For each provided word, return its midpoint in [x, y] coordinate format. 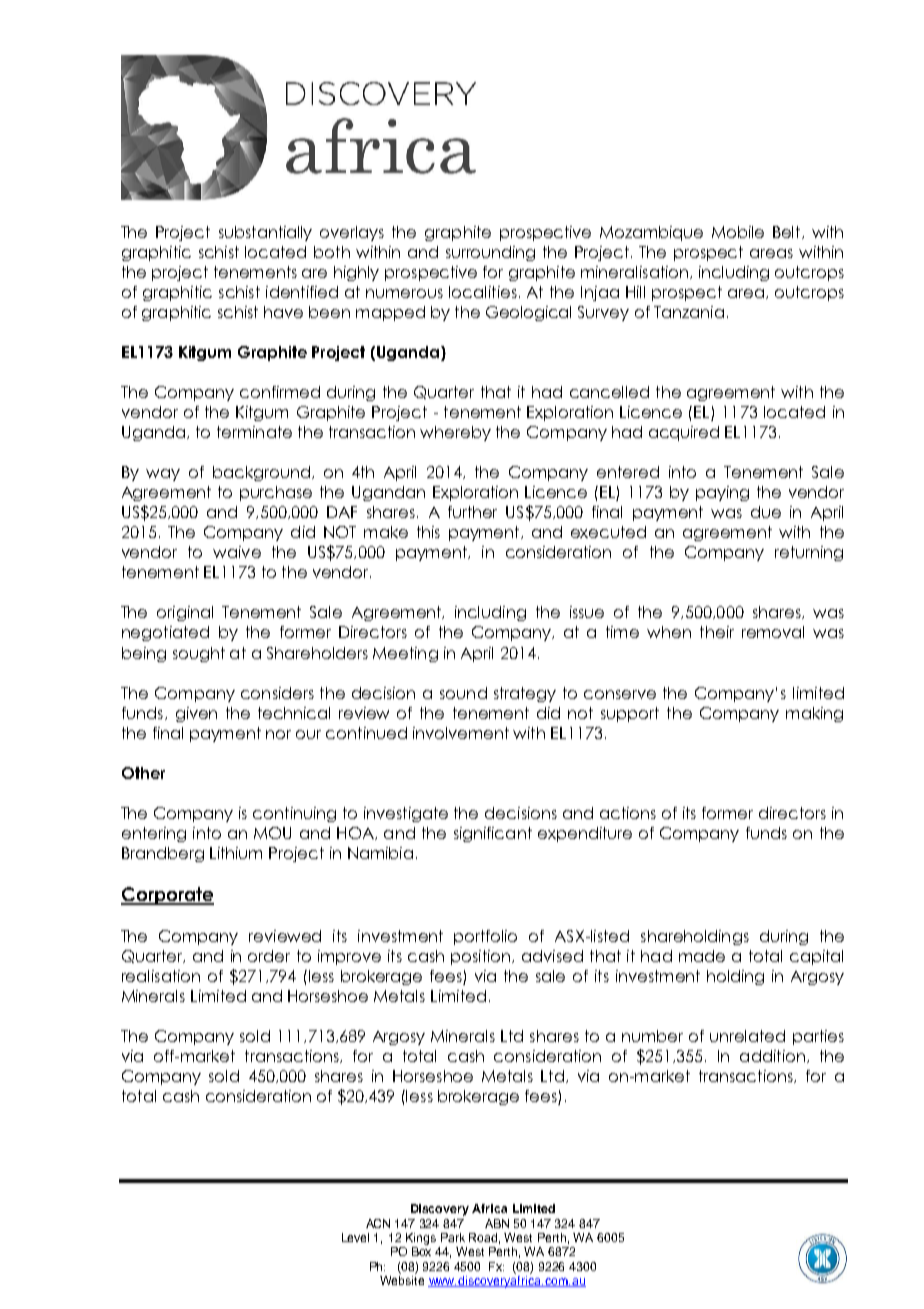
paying [722, 493]
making [814, 714]
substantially [265, 233]
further [472, 512]
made [702, 956]
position [480, 957]
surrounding [490, 253]
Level [355, 1237]
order [269, 956]
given [196, 714]
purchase [276, 493]
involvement [461, 733]
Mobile [738, 232]
